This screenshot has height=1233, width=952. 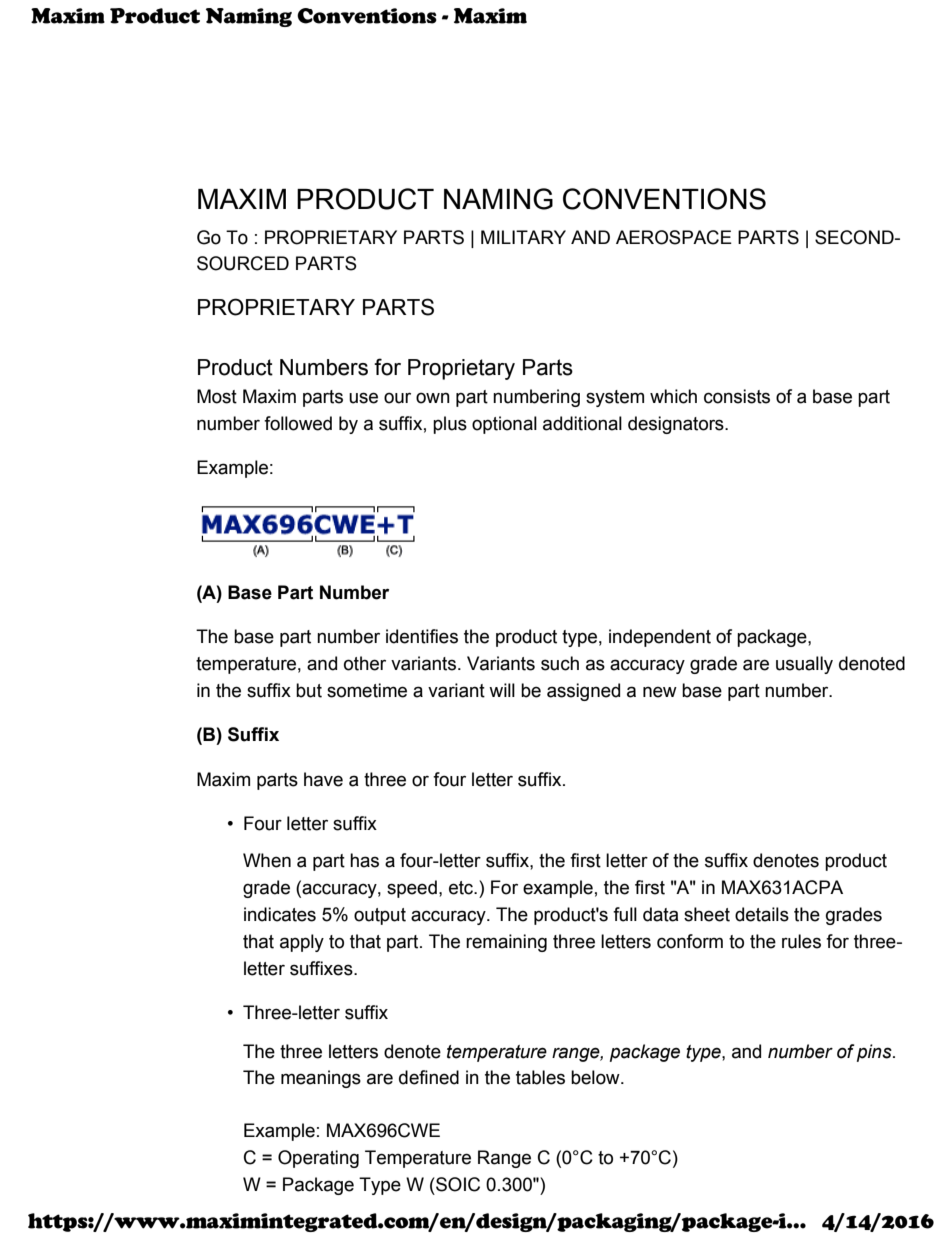 I want to click on but, so click(x=309, y=690).
